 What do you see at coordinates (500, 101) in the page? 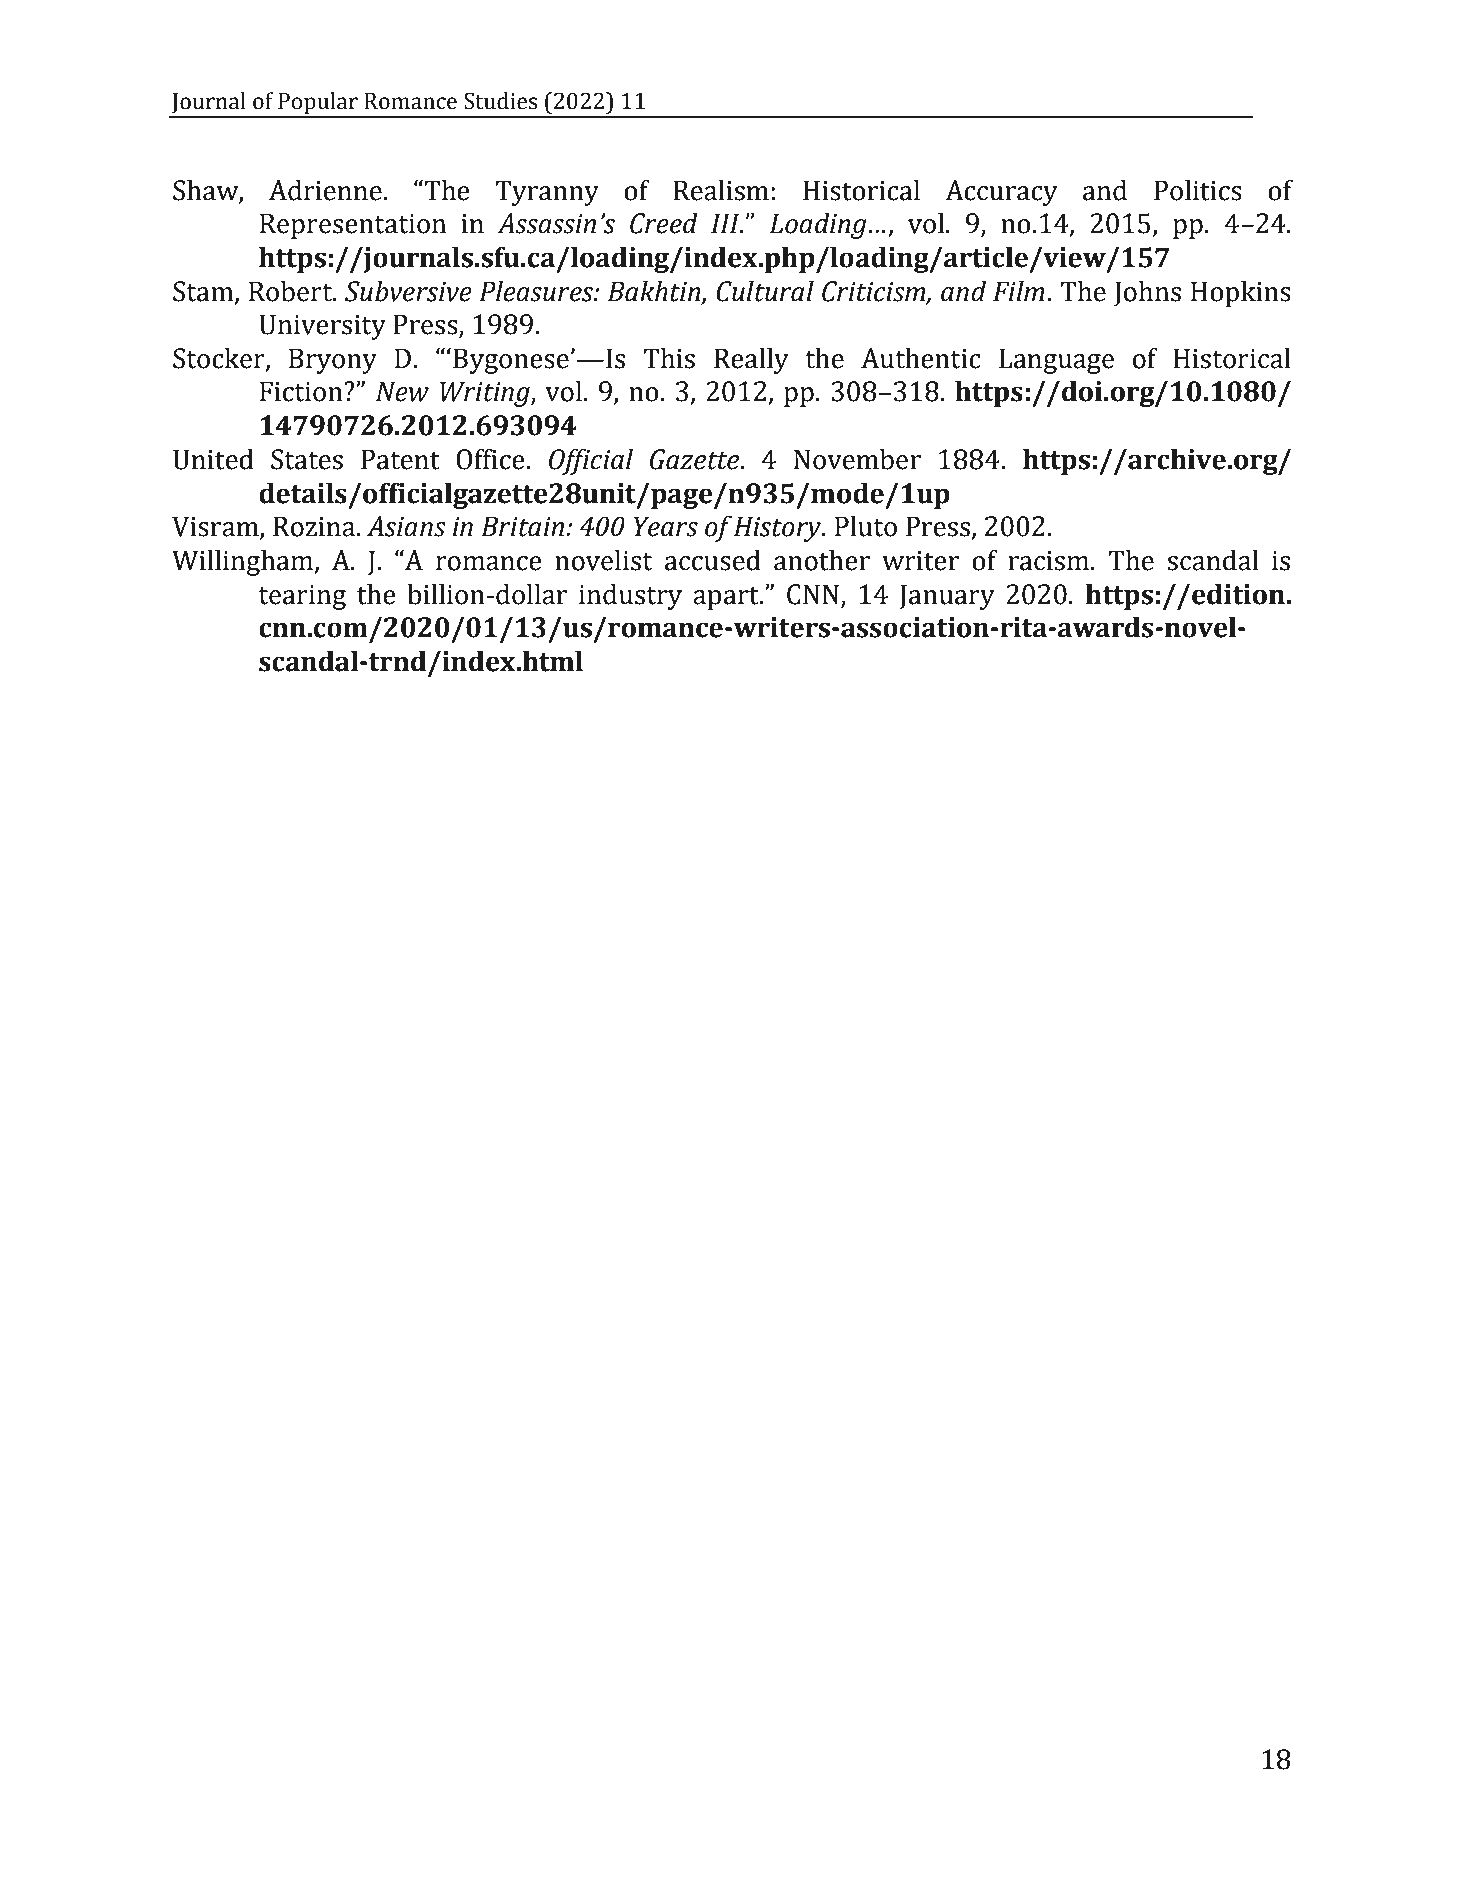
I see `Studies` at bounding box center [500, 101].
